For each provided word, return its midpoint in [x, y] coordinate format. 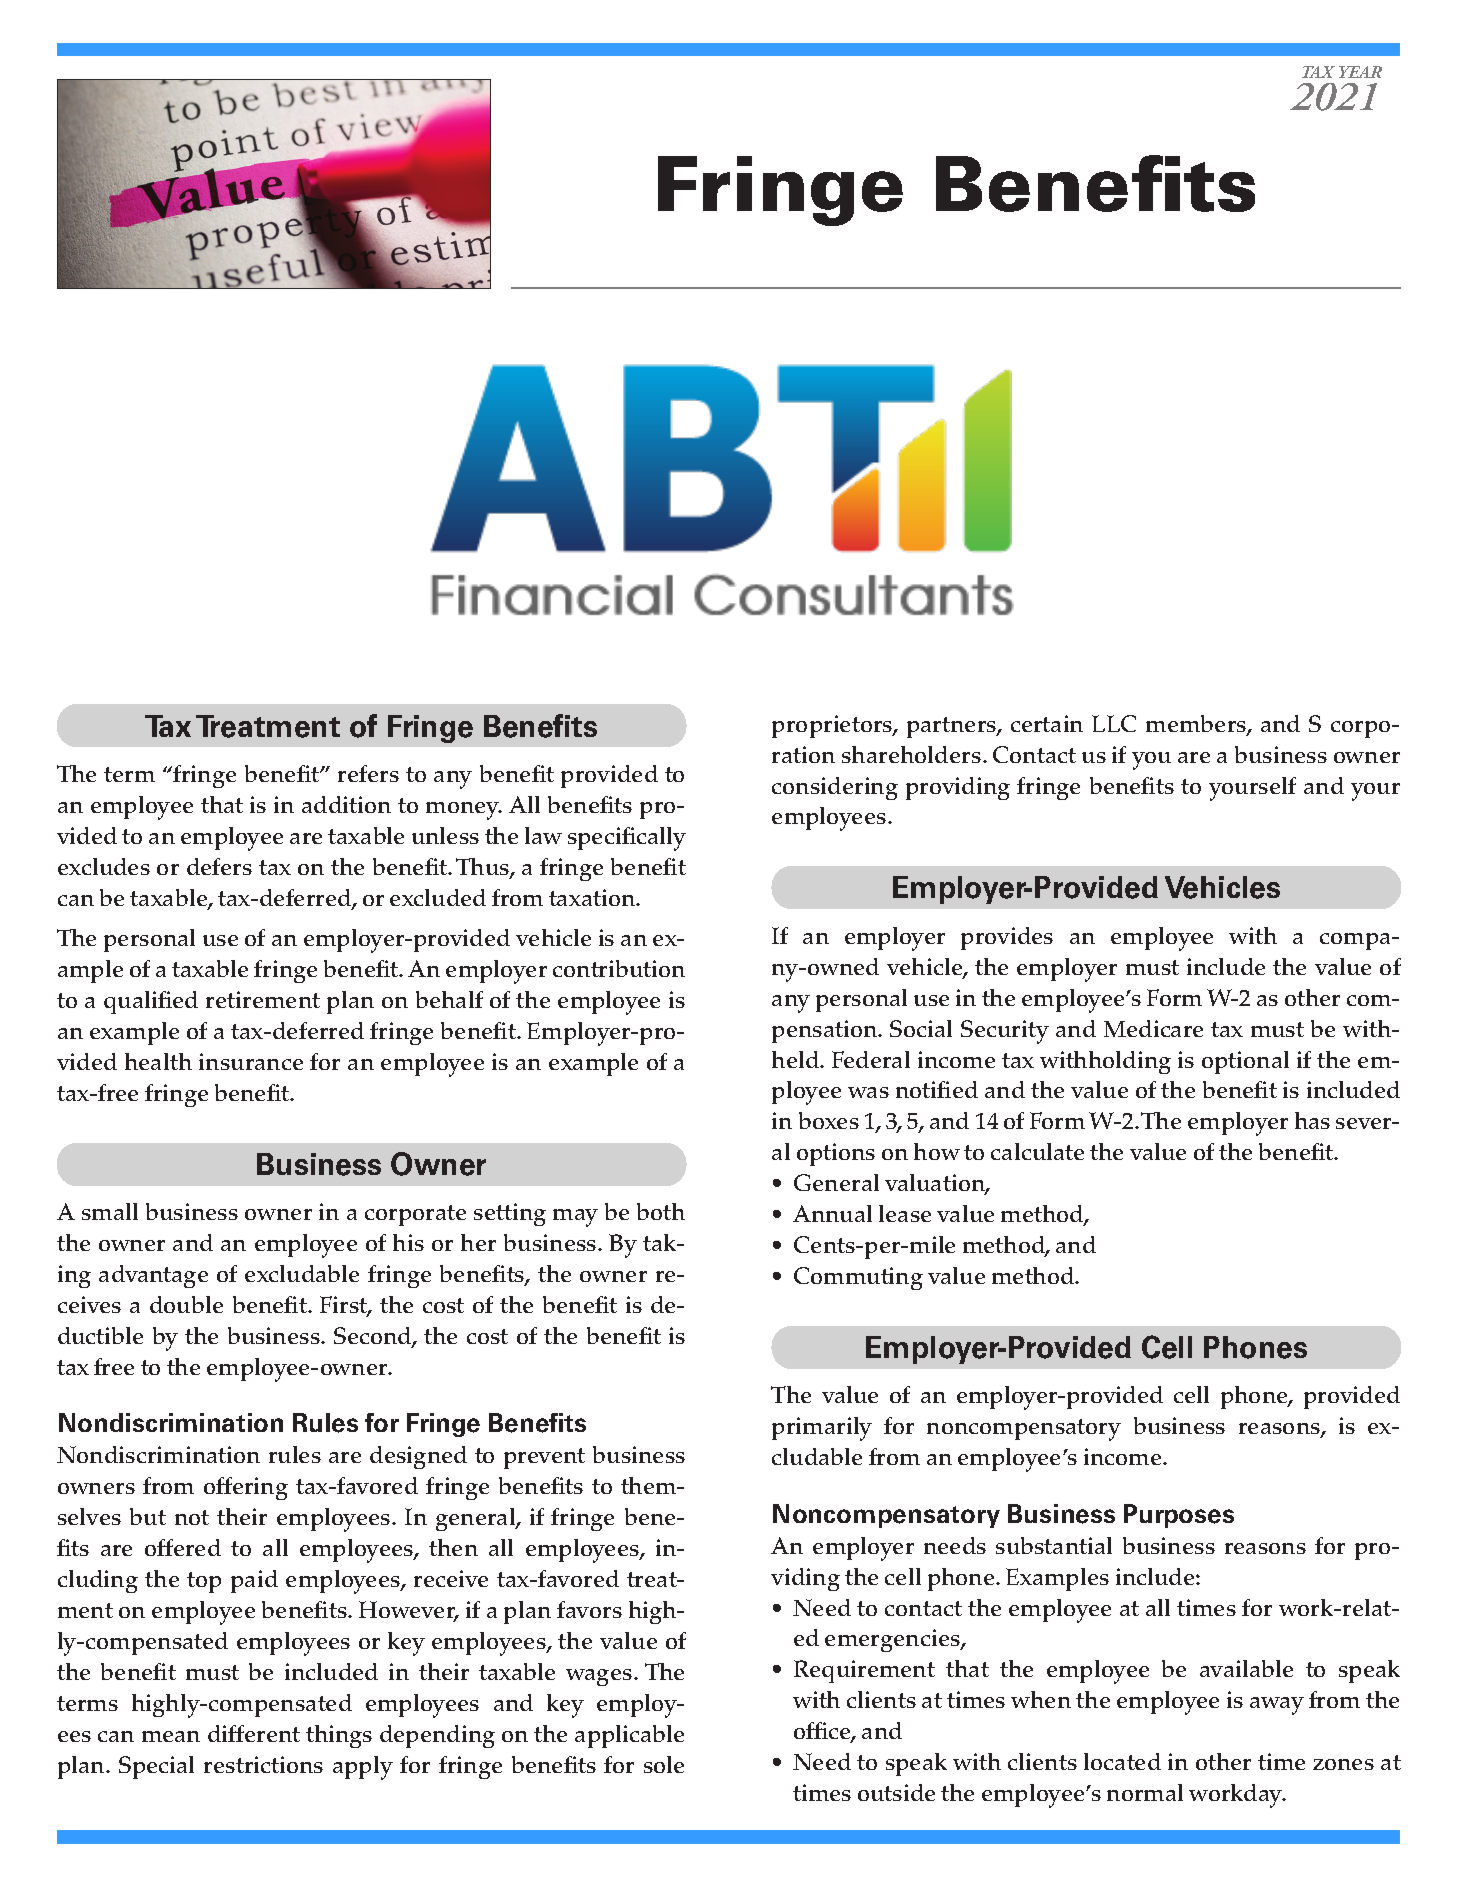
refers [368, 773]
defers [219, 866]
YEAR [1360, 72]
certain [1047, 723]
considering [835, 788]
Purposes [1179, 1516]
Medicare [1153, 1028]
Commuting [858, 1278]
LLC [1114, 723]
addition [346, 804]
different [254, 1733]
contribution [619, 968]
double [186, 1304]
